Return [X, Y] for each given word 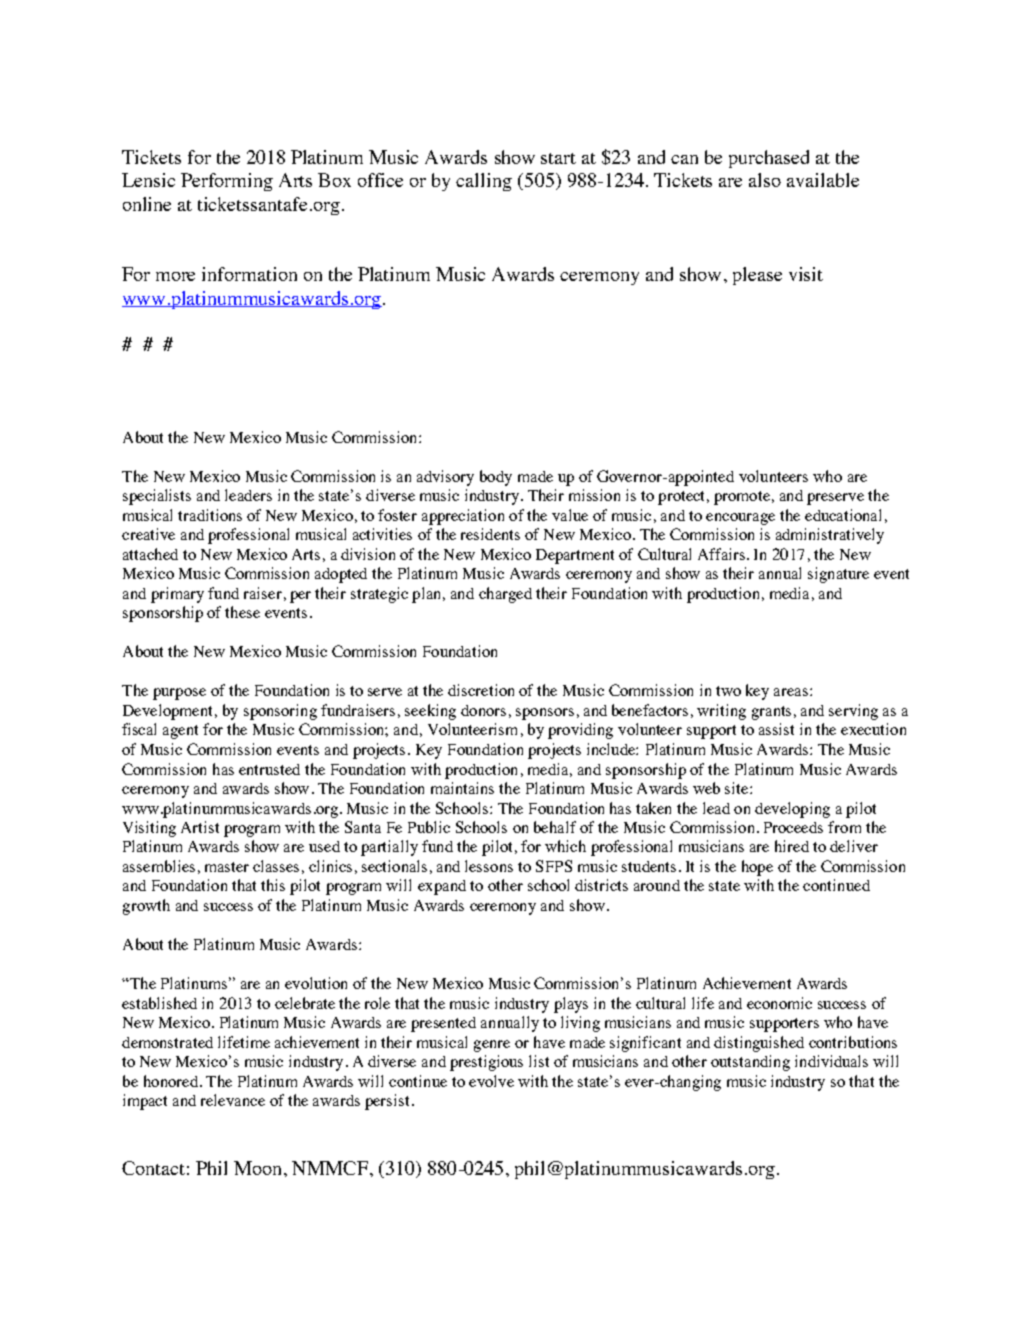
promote [742, 498]
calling [484, 182]
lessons [489, 866]
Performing [227, 182]
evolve [491, 1081]
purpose [179, 694]
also [765, 180]
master [227, 867]
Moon [259, 1168]
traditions [210, 515]
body [496, 478]
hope [757, 868]
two [728, 691]
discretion [481, 690]
